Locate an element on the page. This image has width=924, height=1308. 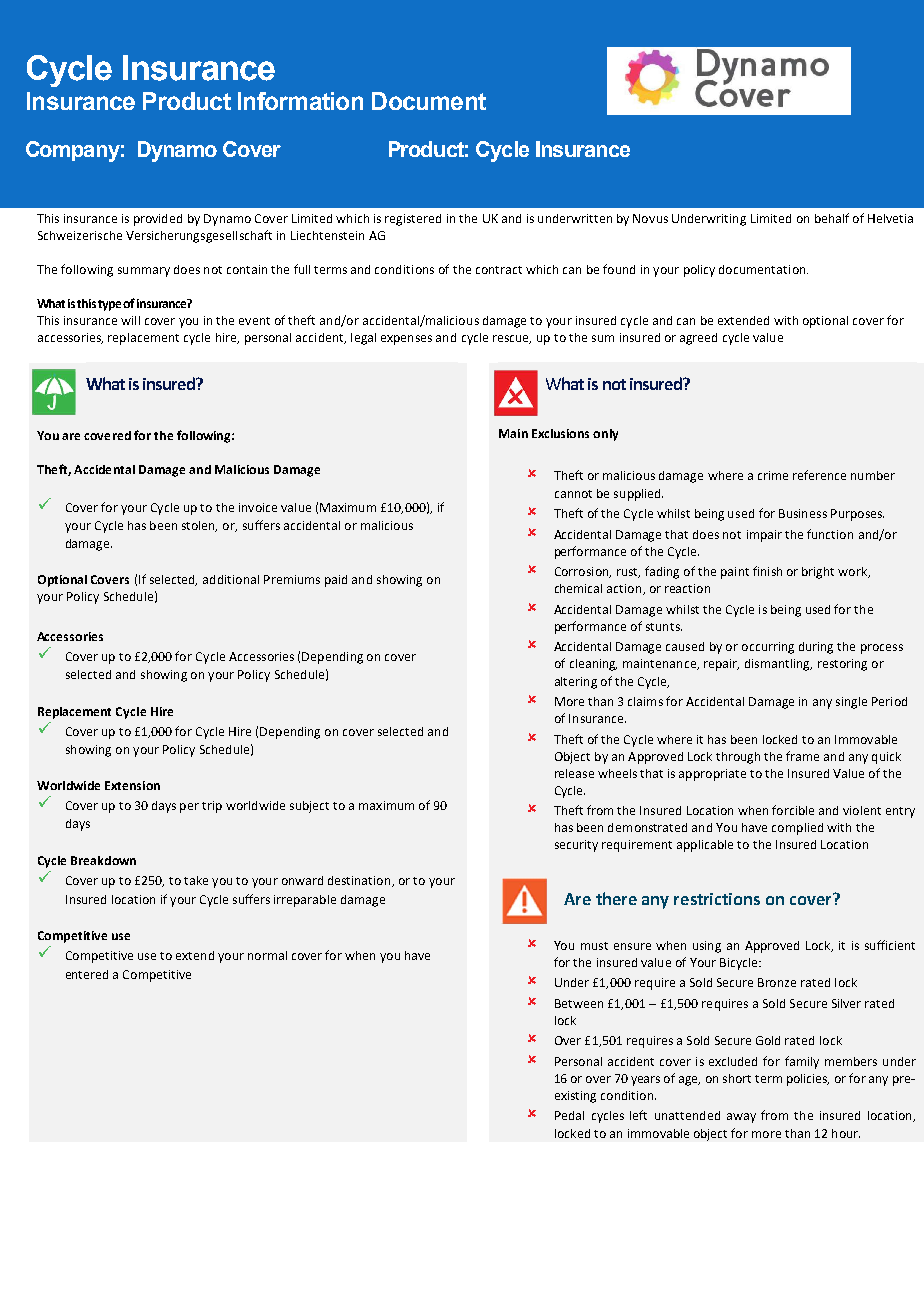
release is located at coordinates (574, 773).
